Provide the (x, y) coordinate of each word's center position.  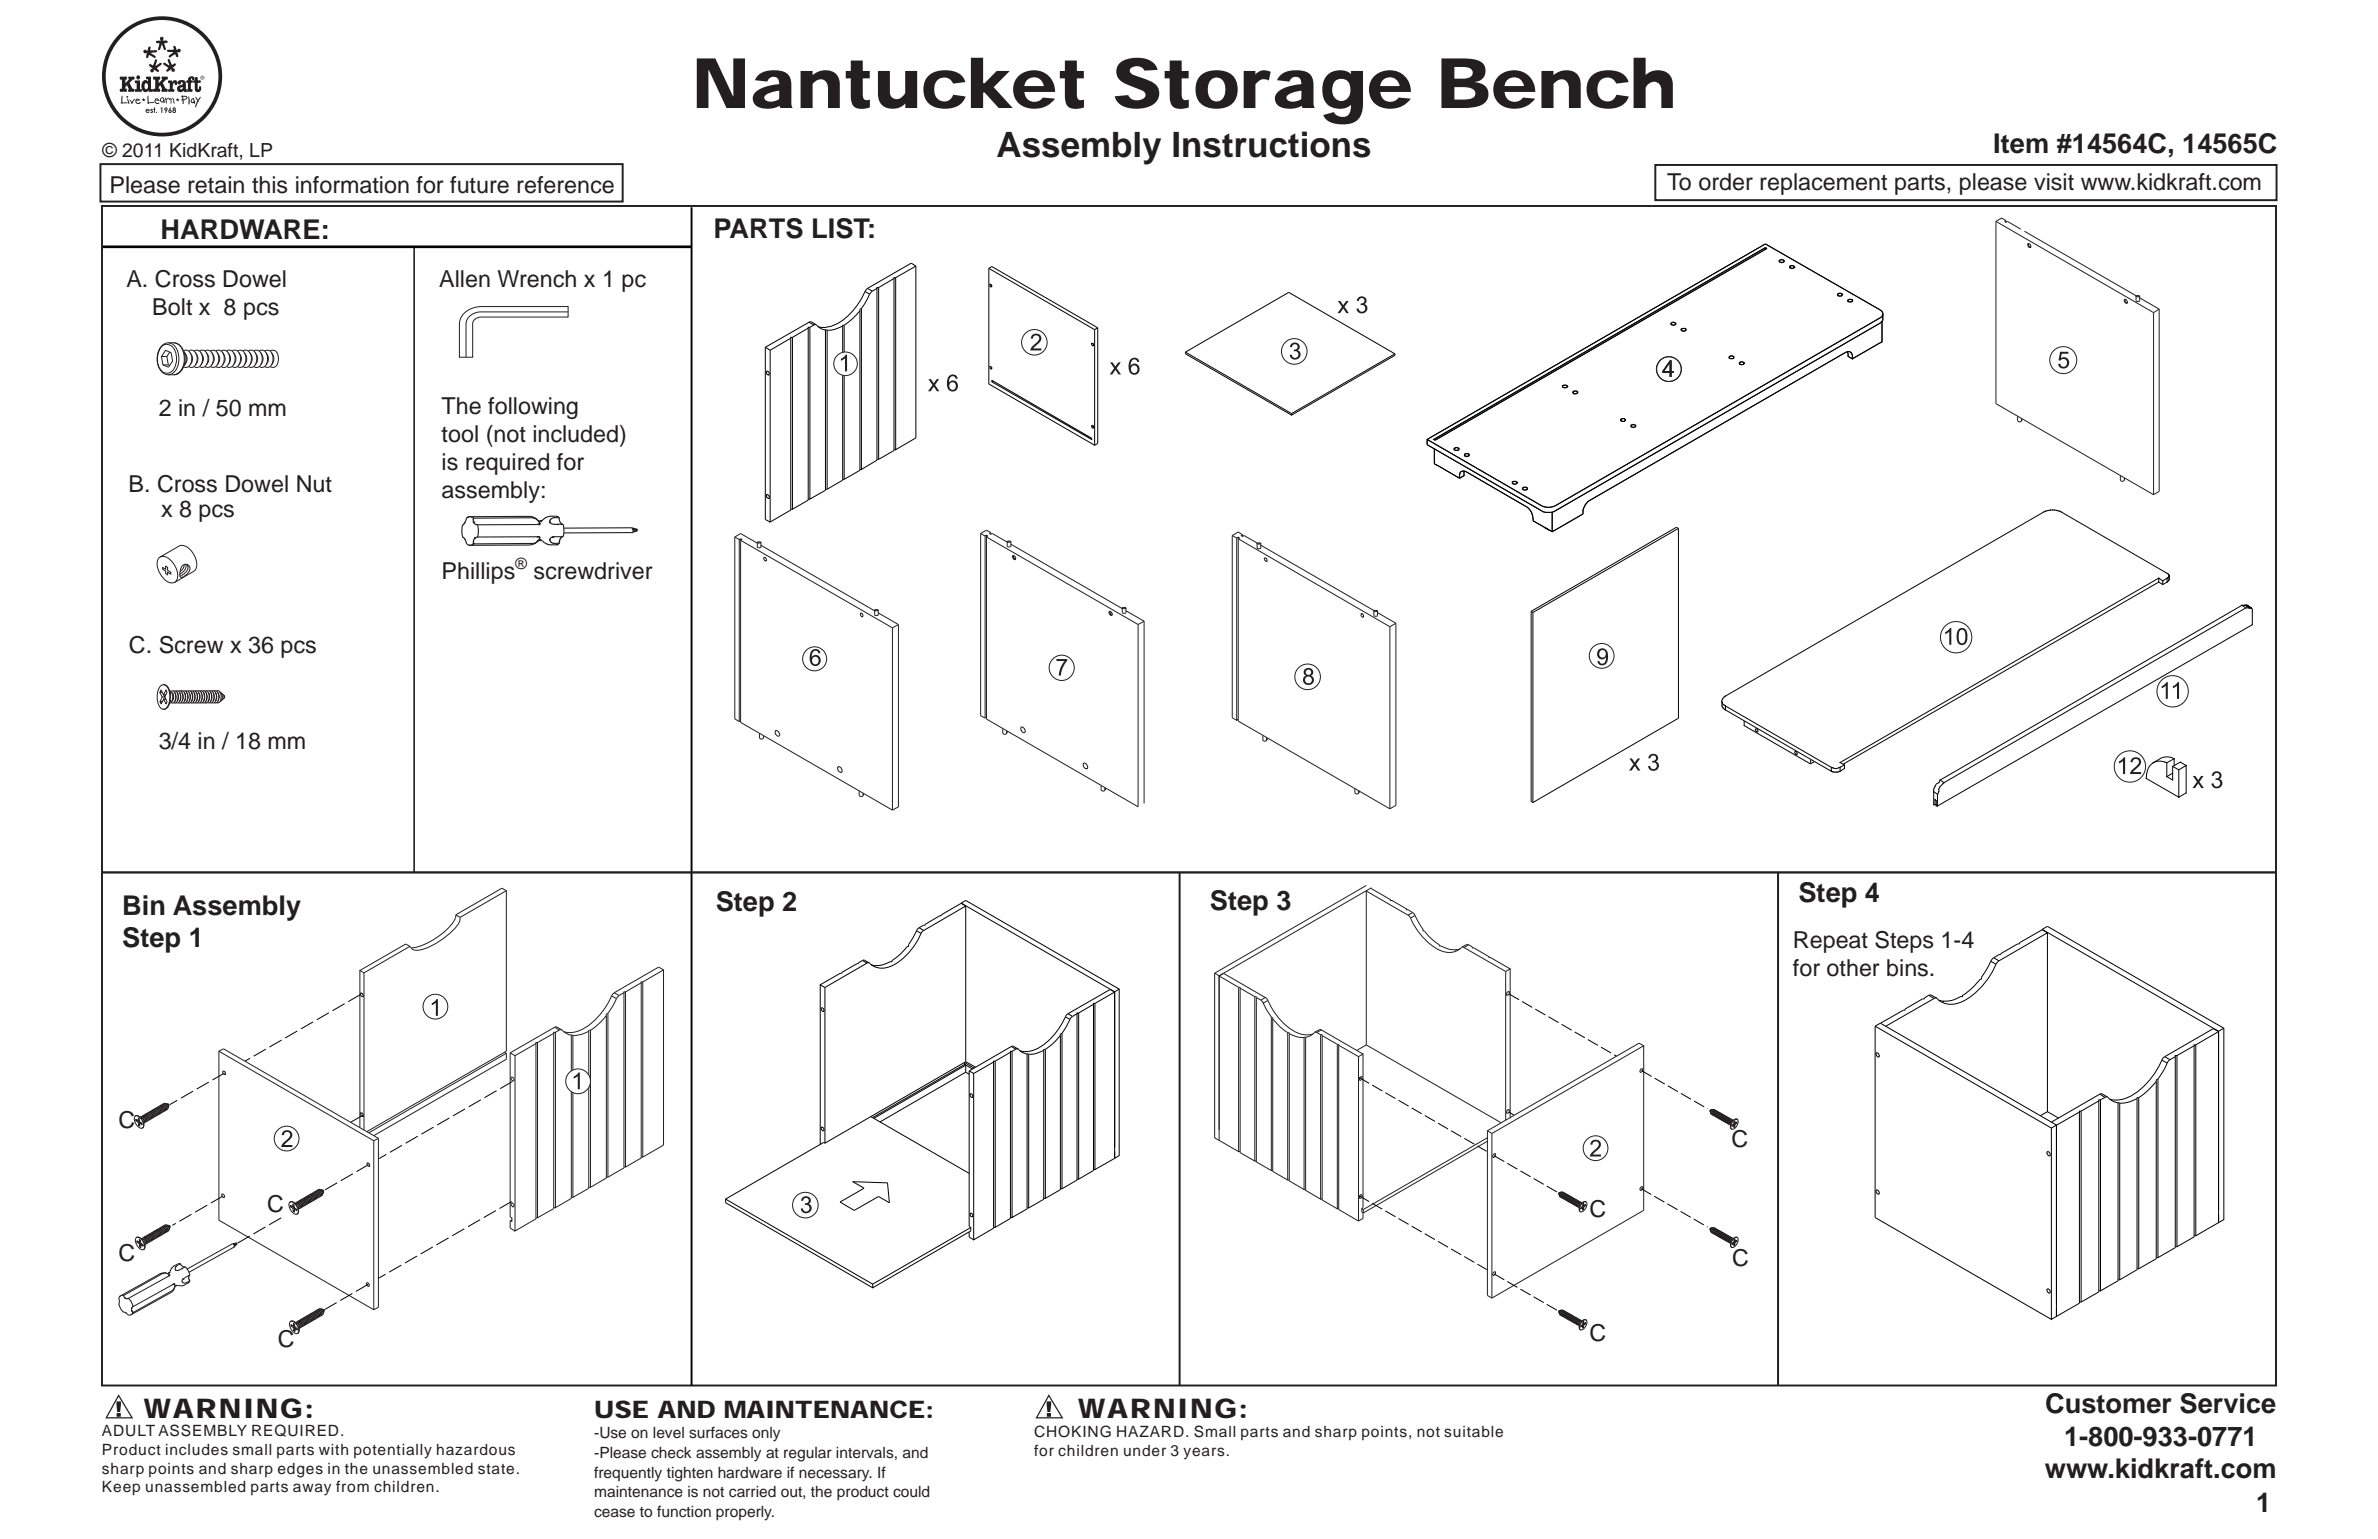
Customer (2109, 1403)
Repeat (1831, 942)
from (352, 1486)
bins (1909, 968)
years (1204, 1453)
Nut (314, 484)
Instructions (1272, 144)
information (352, 185)
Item (2021, 143)
